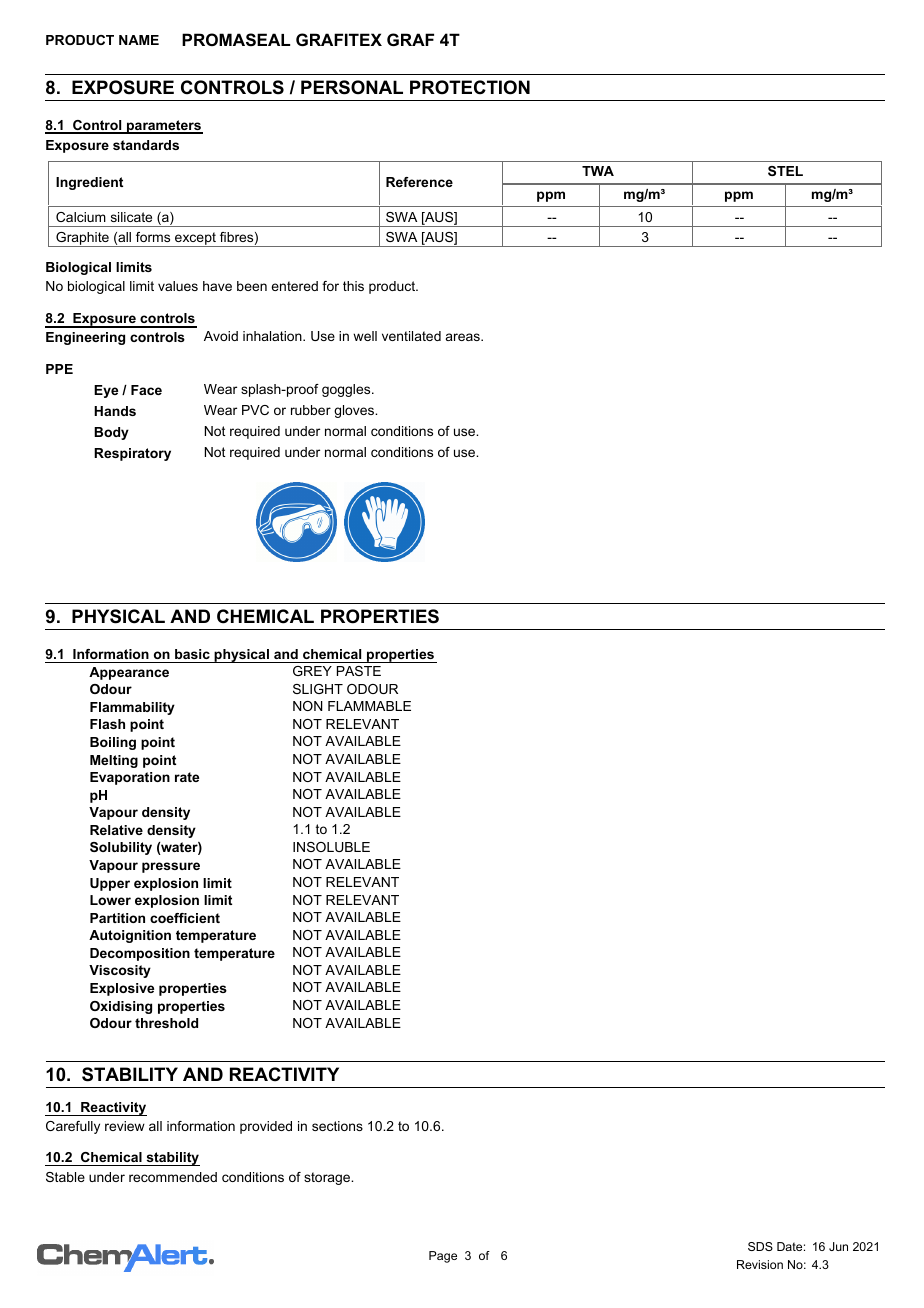 Image resolution: width=924 pixels, height=1308 pixels. Describe the element at coordinates (470, 87) in the image. I see `PROTECTION` at that location.
